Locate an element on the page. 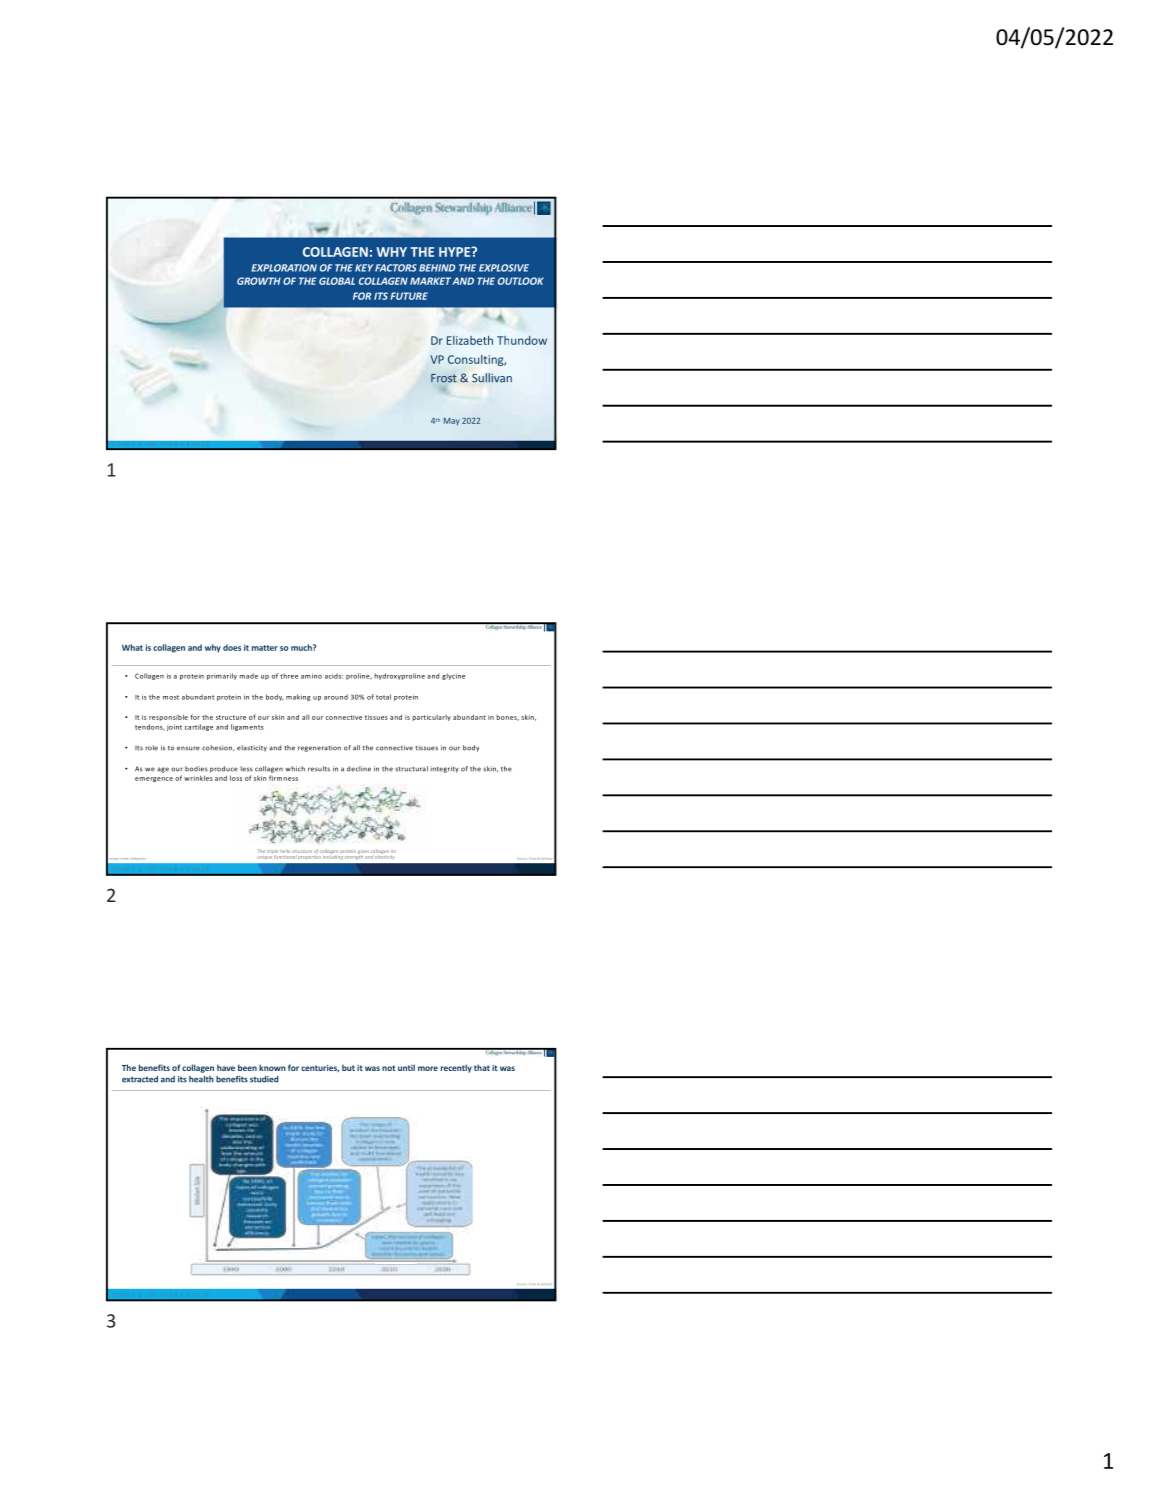 Image resolution: width=1158 pixels, height=1498 pixels. amino is located at coordinates (311, 676).
